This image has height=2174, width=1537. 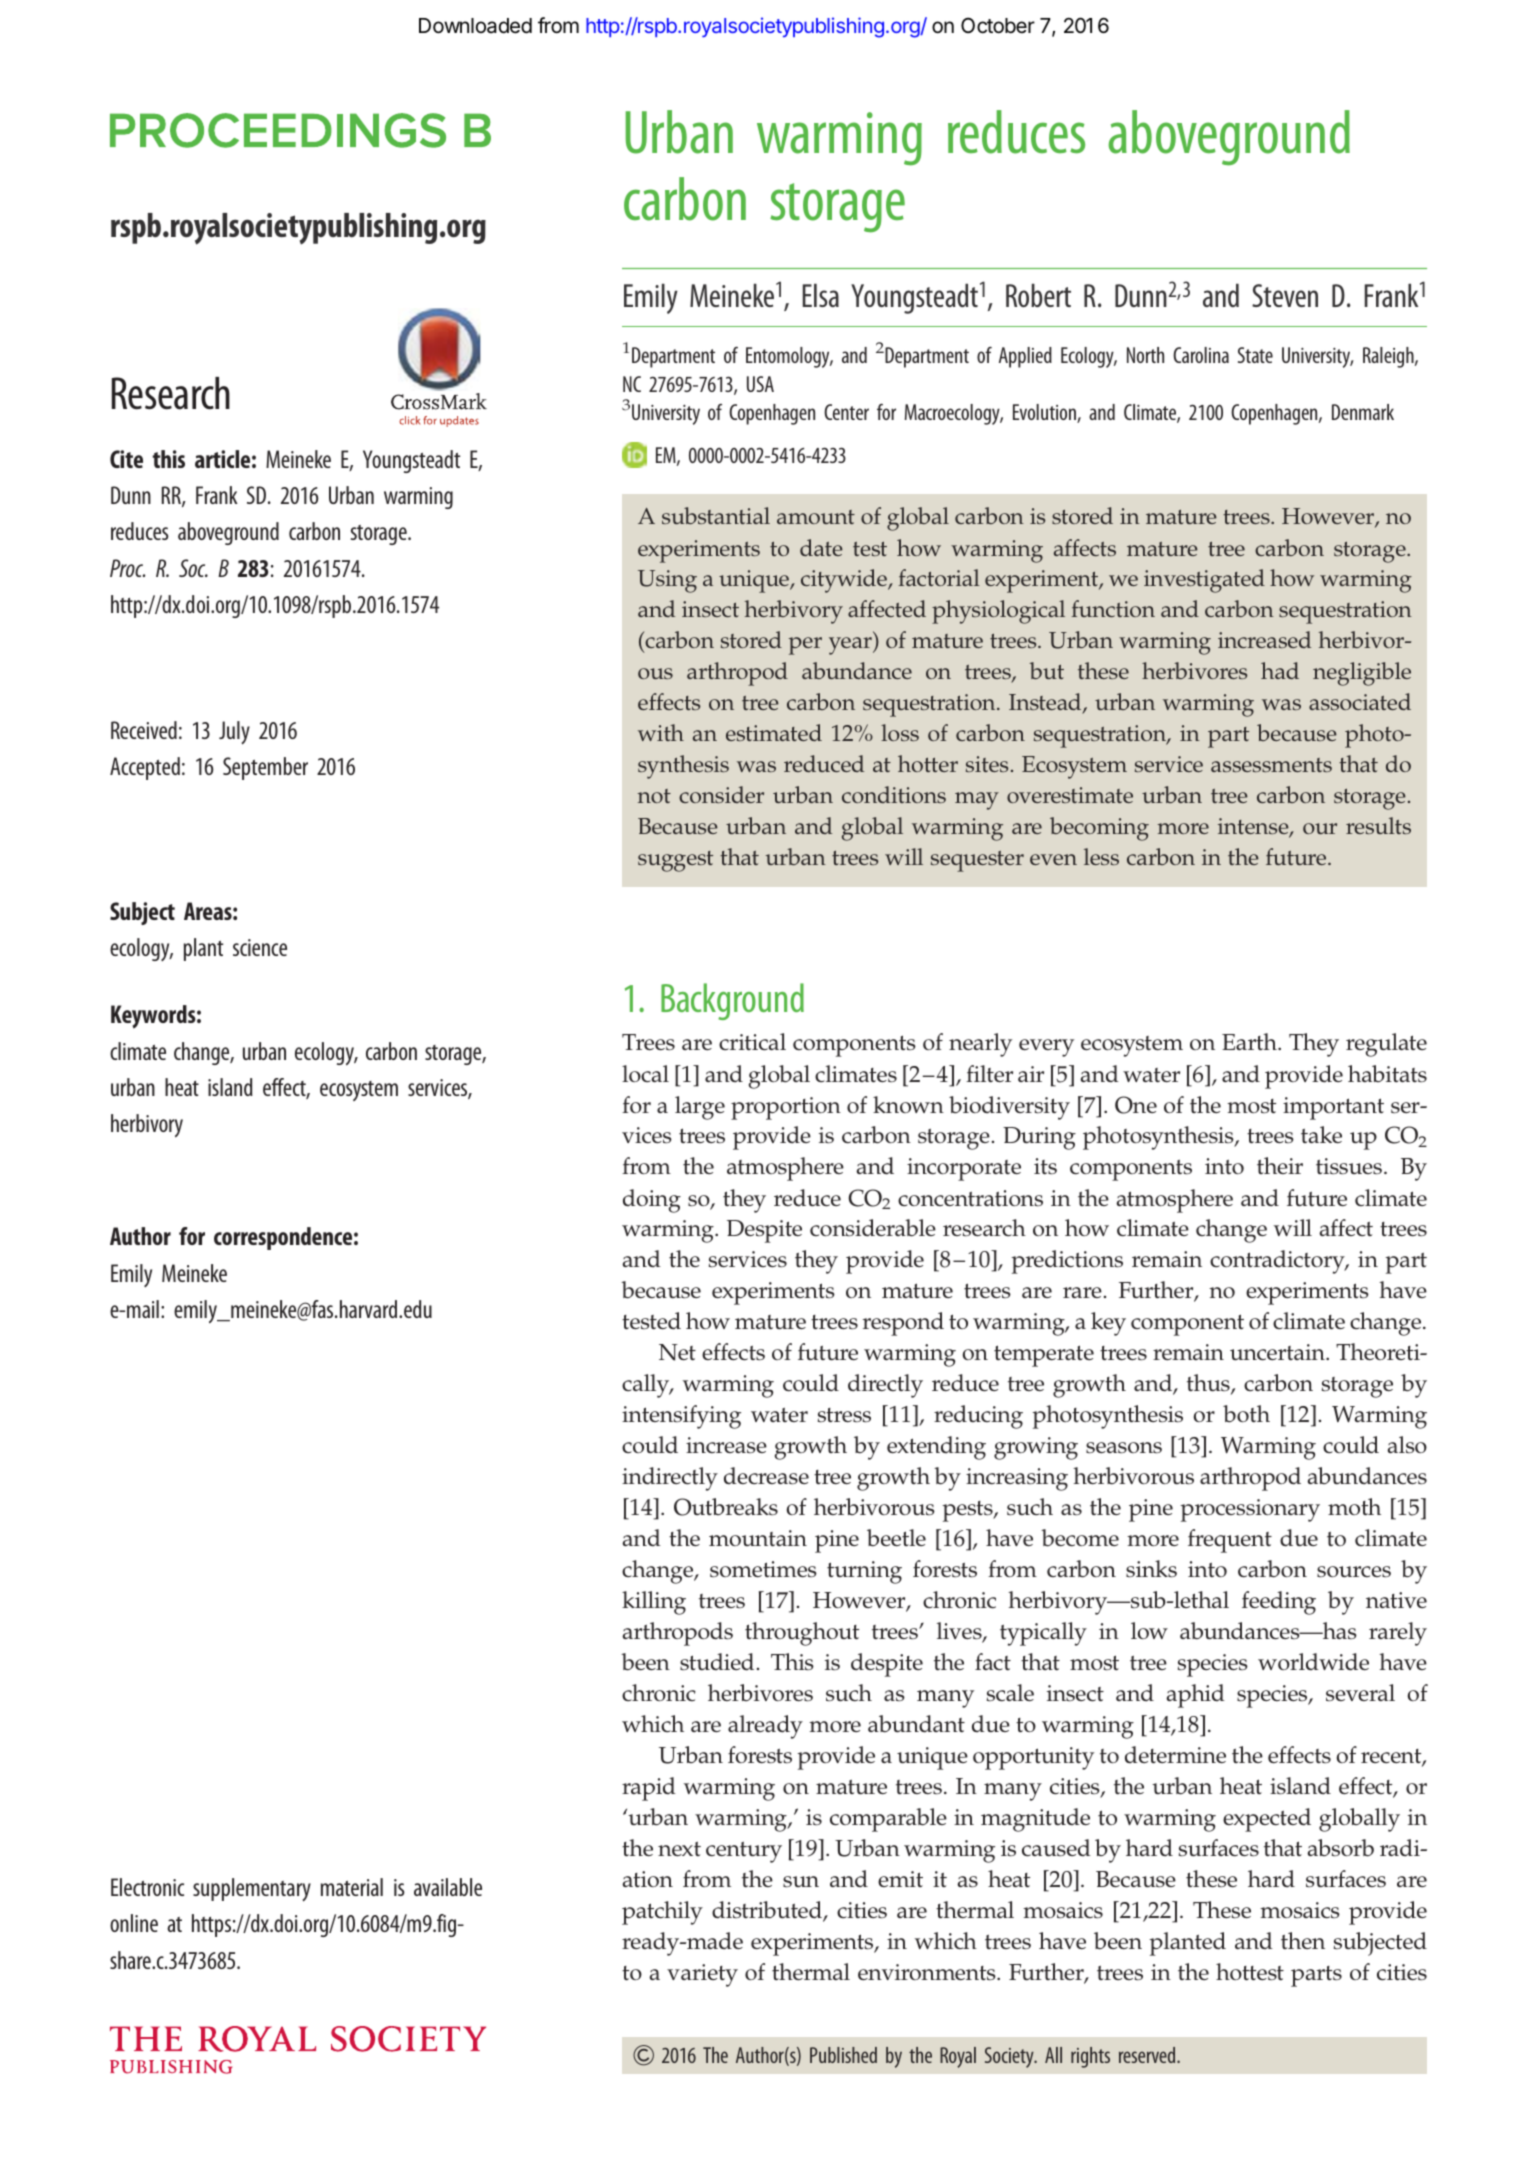 What do you see at coordinates (1363, 412) in the image?
I see `Denmark` at bounding box center [1363, 412].
